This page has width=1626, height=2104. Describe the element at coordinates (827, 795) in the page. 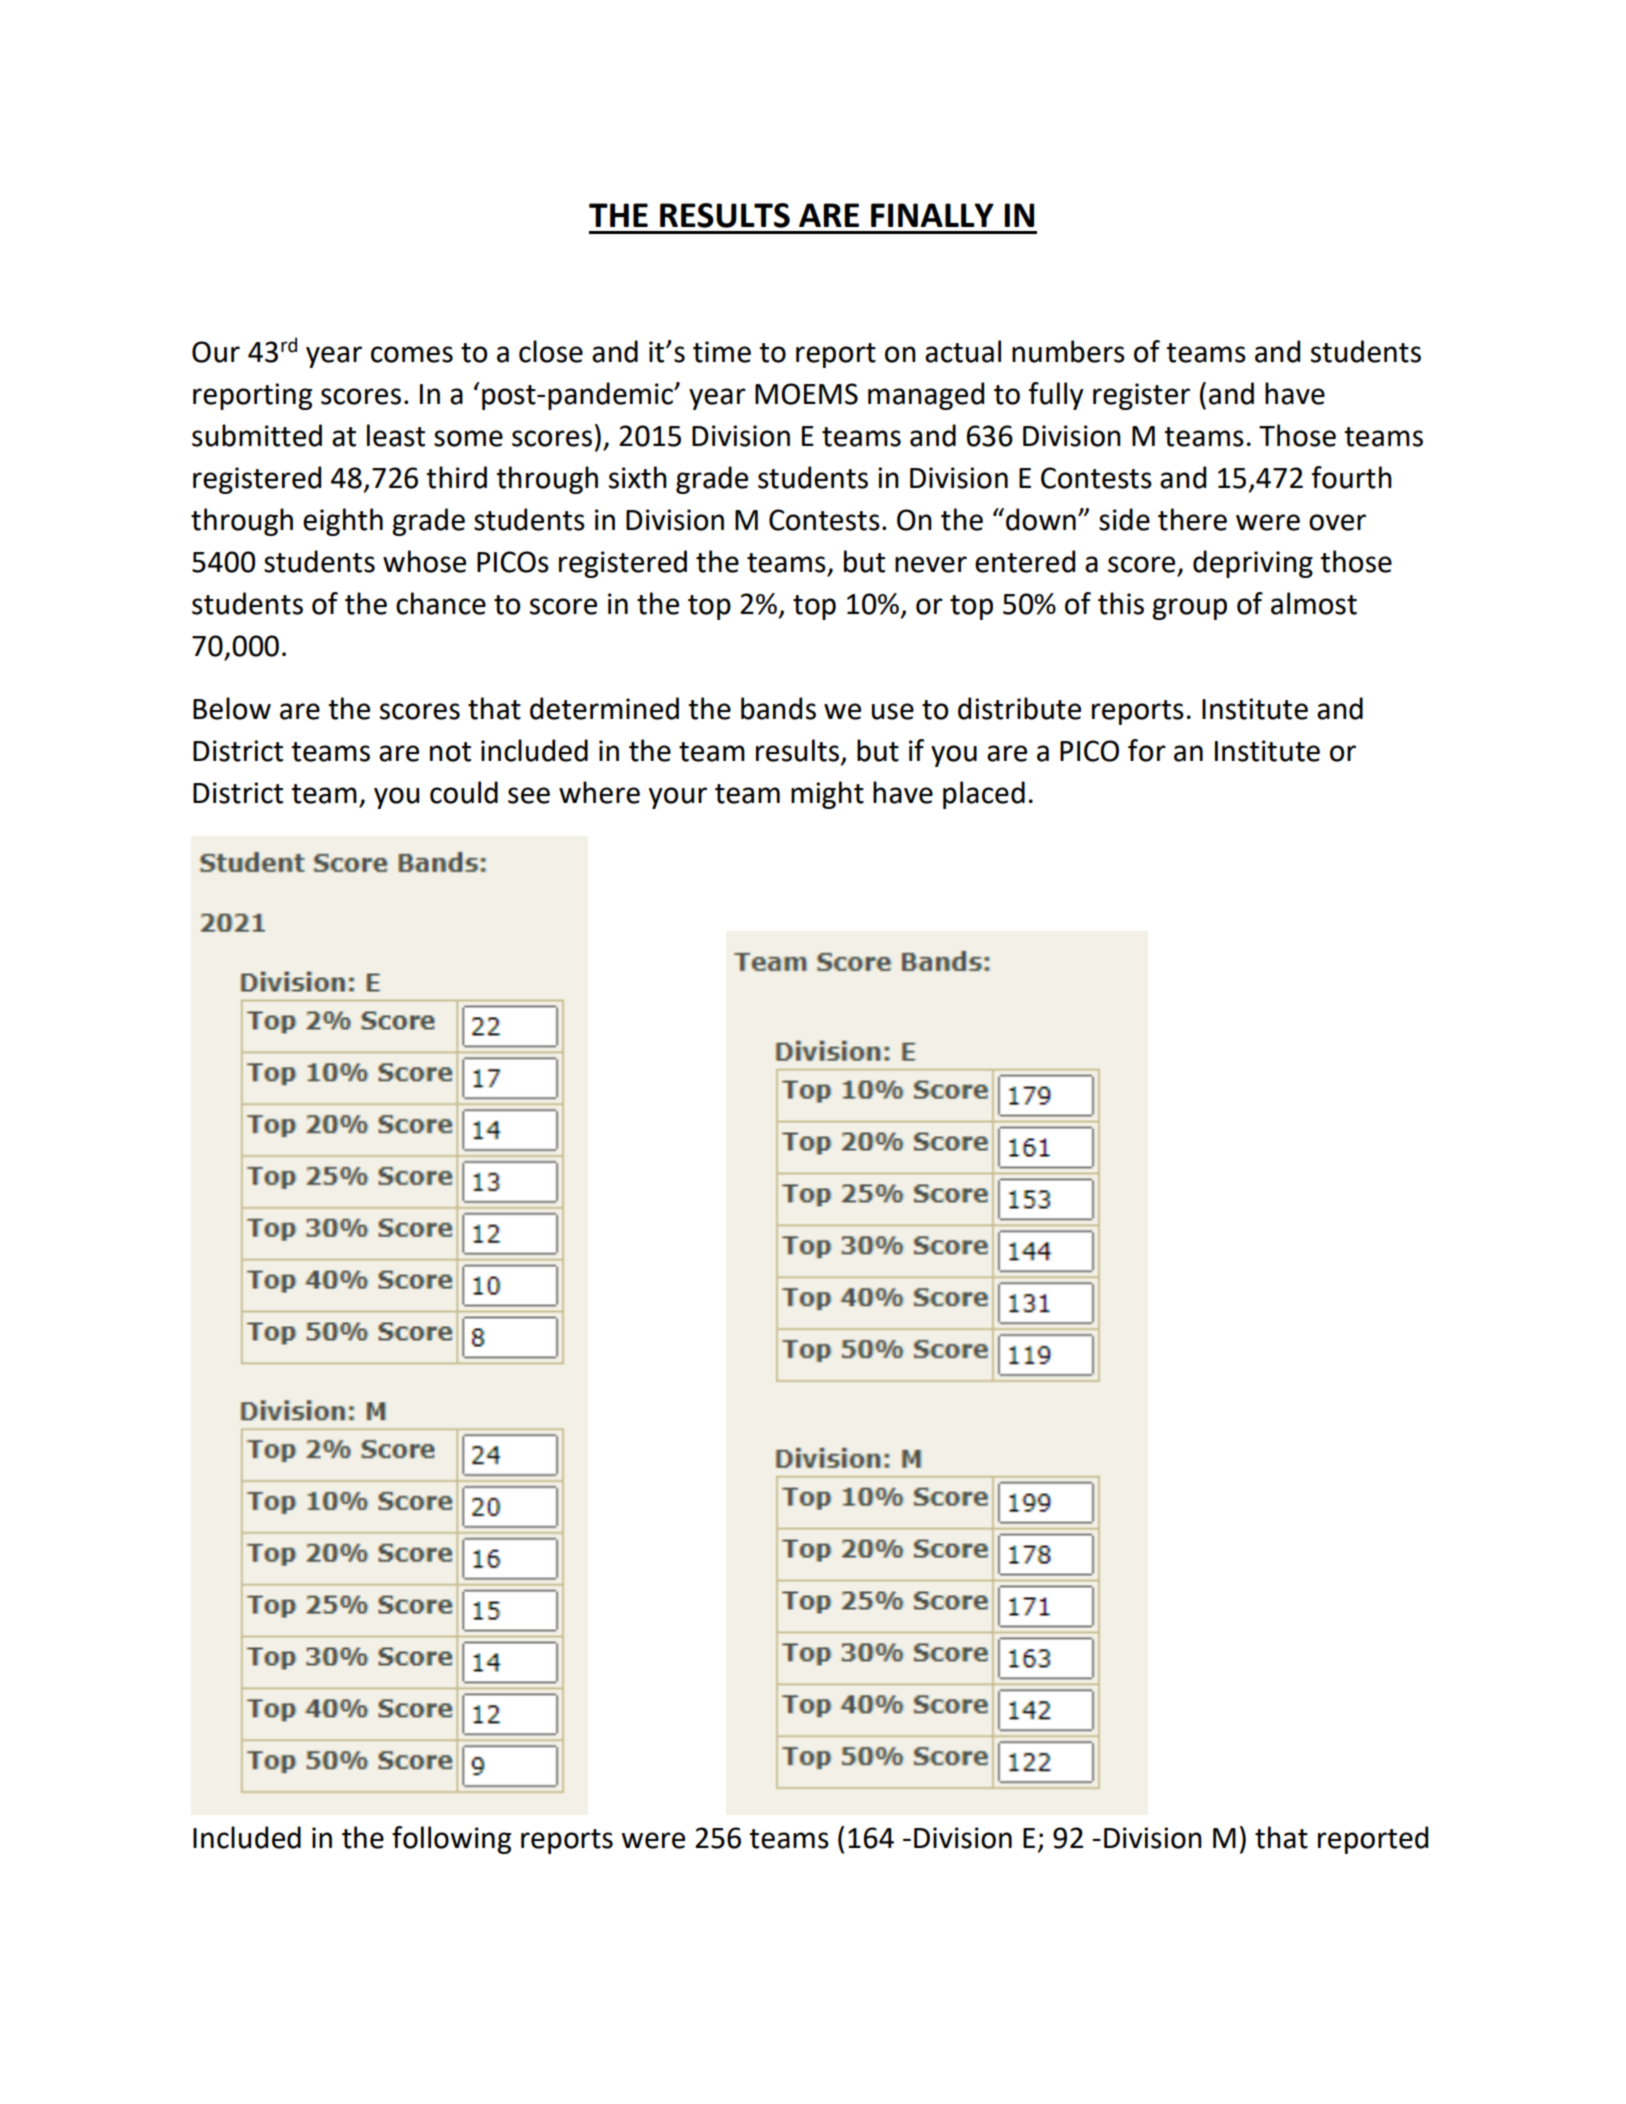

I see `might` at that location.
